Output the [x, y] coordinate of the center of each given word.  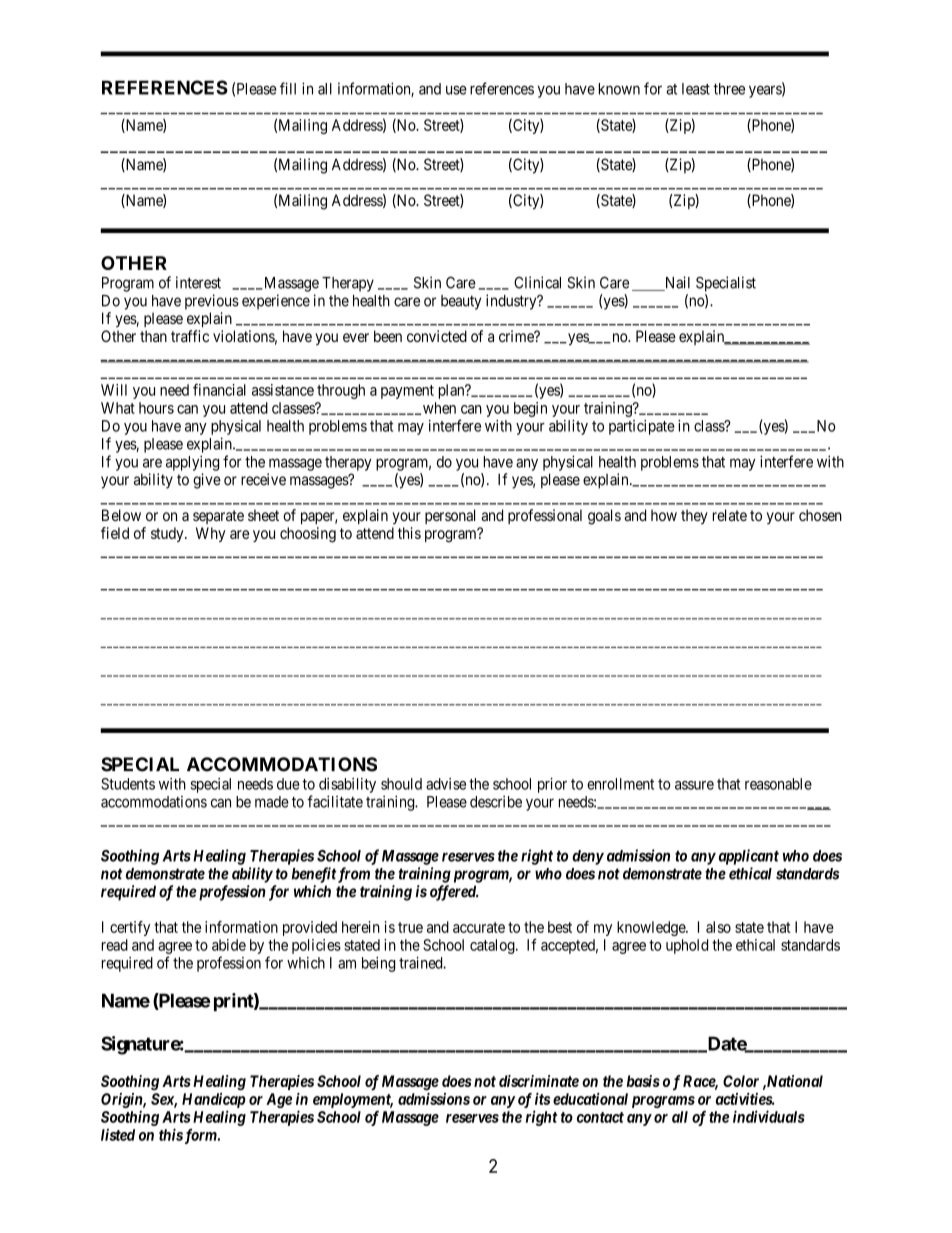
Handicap [214, 1100]
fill [288, 88]
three [729, 89]
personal [450, 516]
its [542, 1099]
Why [211, 534]
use [456, 90]
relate [730, 515]
